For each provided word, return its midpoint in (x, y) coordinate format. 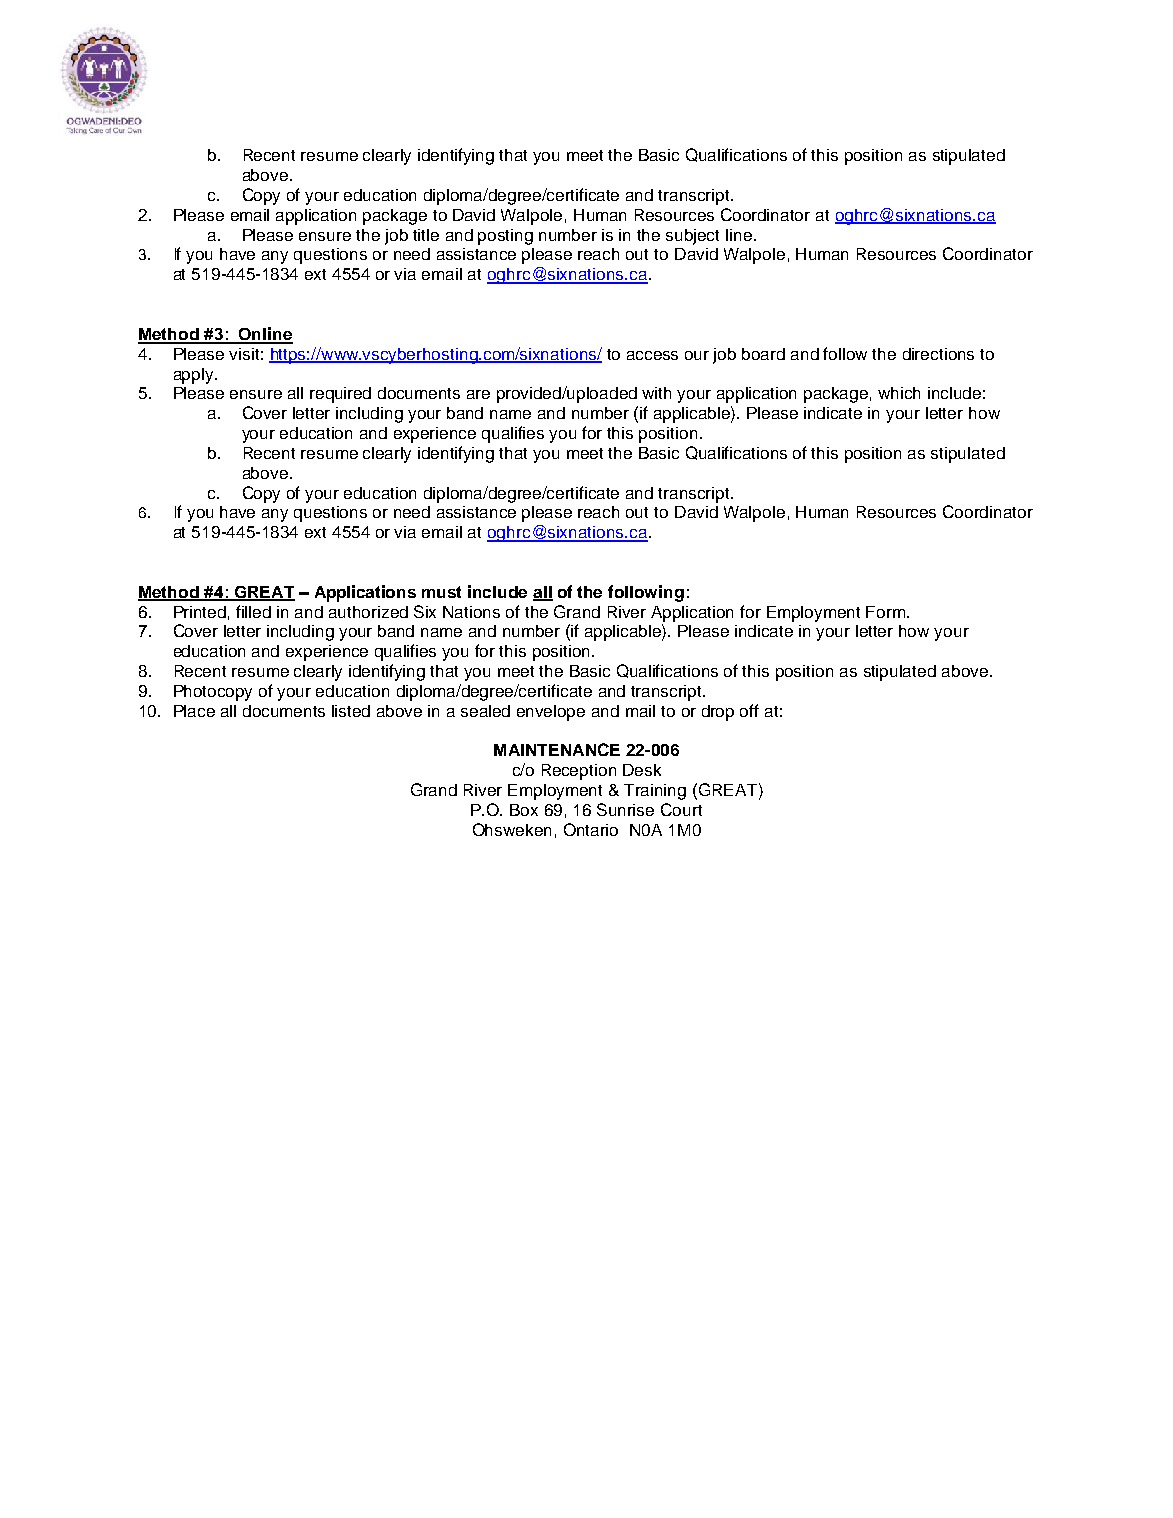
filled (253, 611)
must (441, 592)
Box (524, 810)
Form (887, 612)
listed (351, 711)
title (426, 235)
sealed (485, 711)
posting (505, 237)
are (478, 394)
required (340, 395)
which (899, 393)
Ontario (591, 829)
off (749, 710)
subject (692, 237)
